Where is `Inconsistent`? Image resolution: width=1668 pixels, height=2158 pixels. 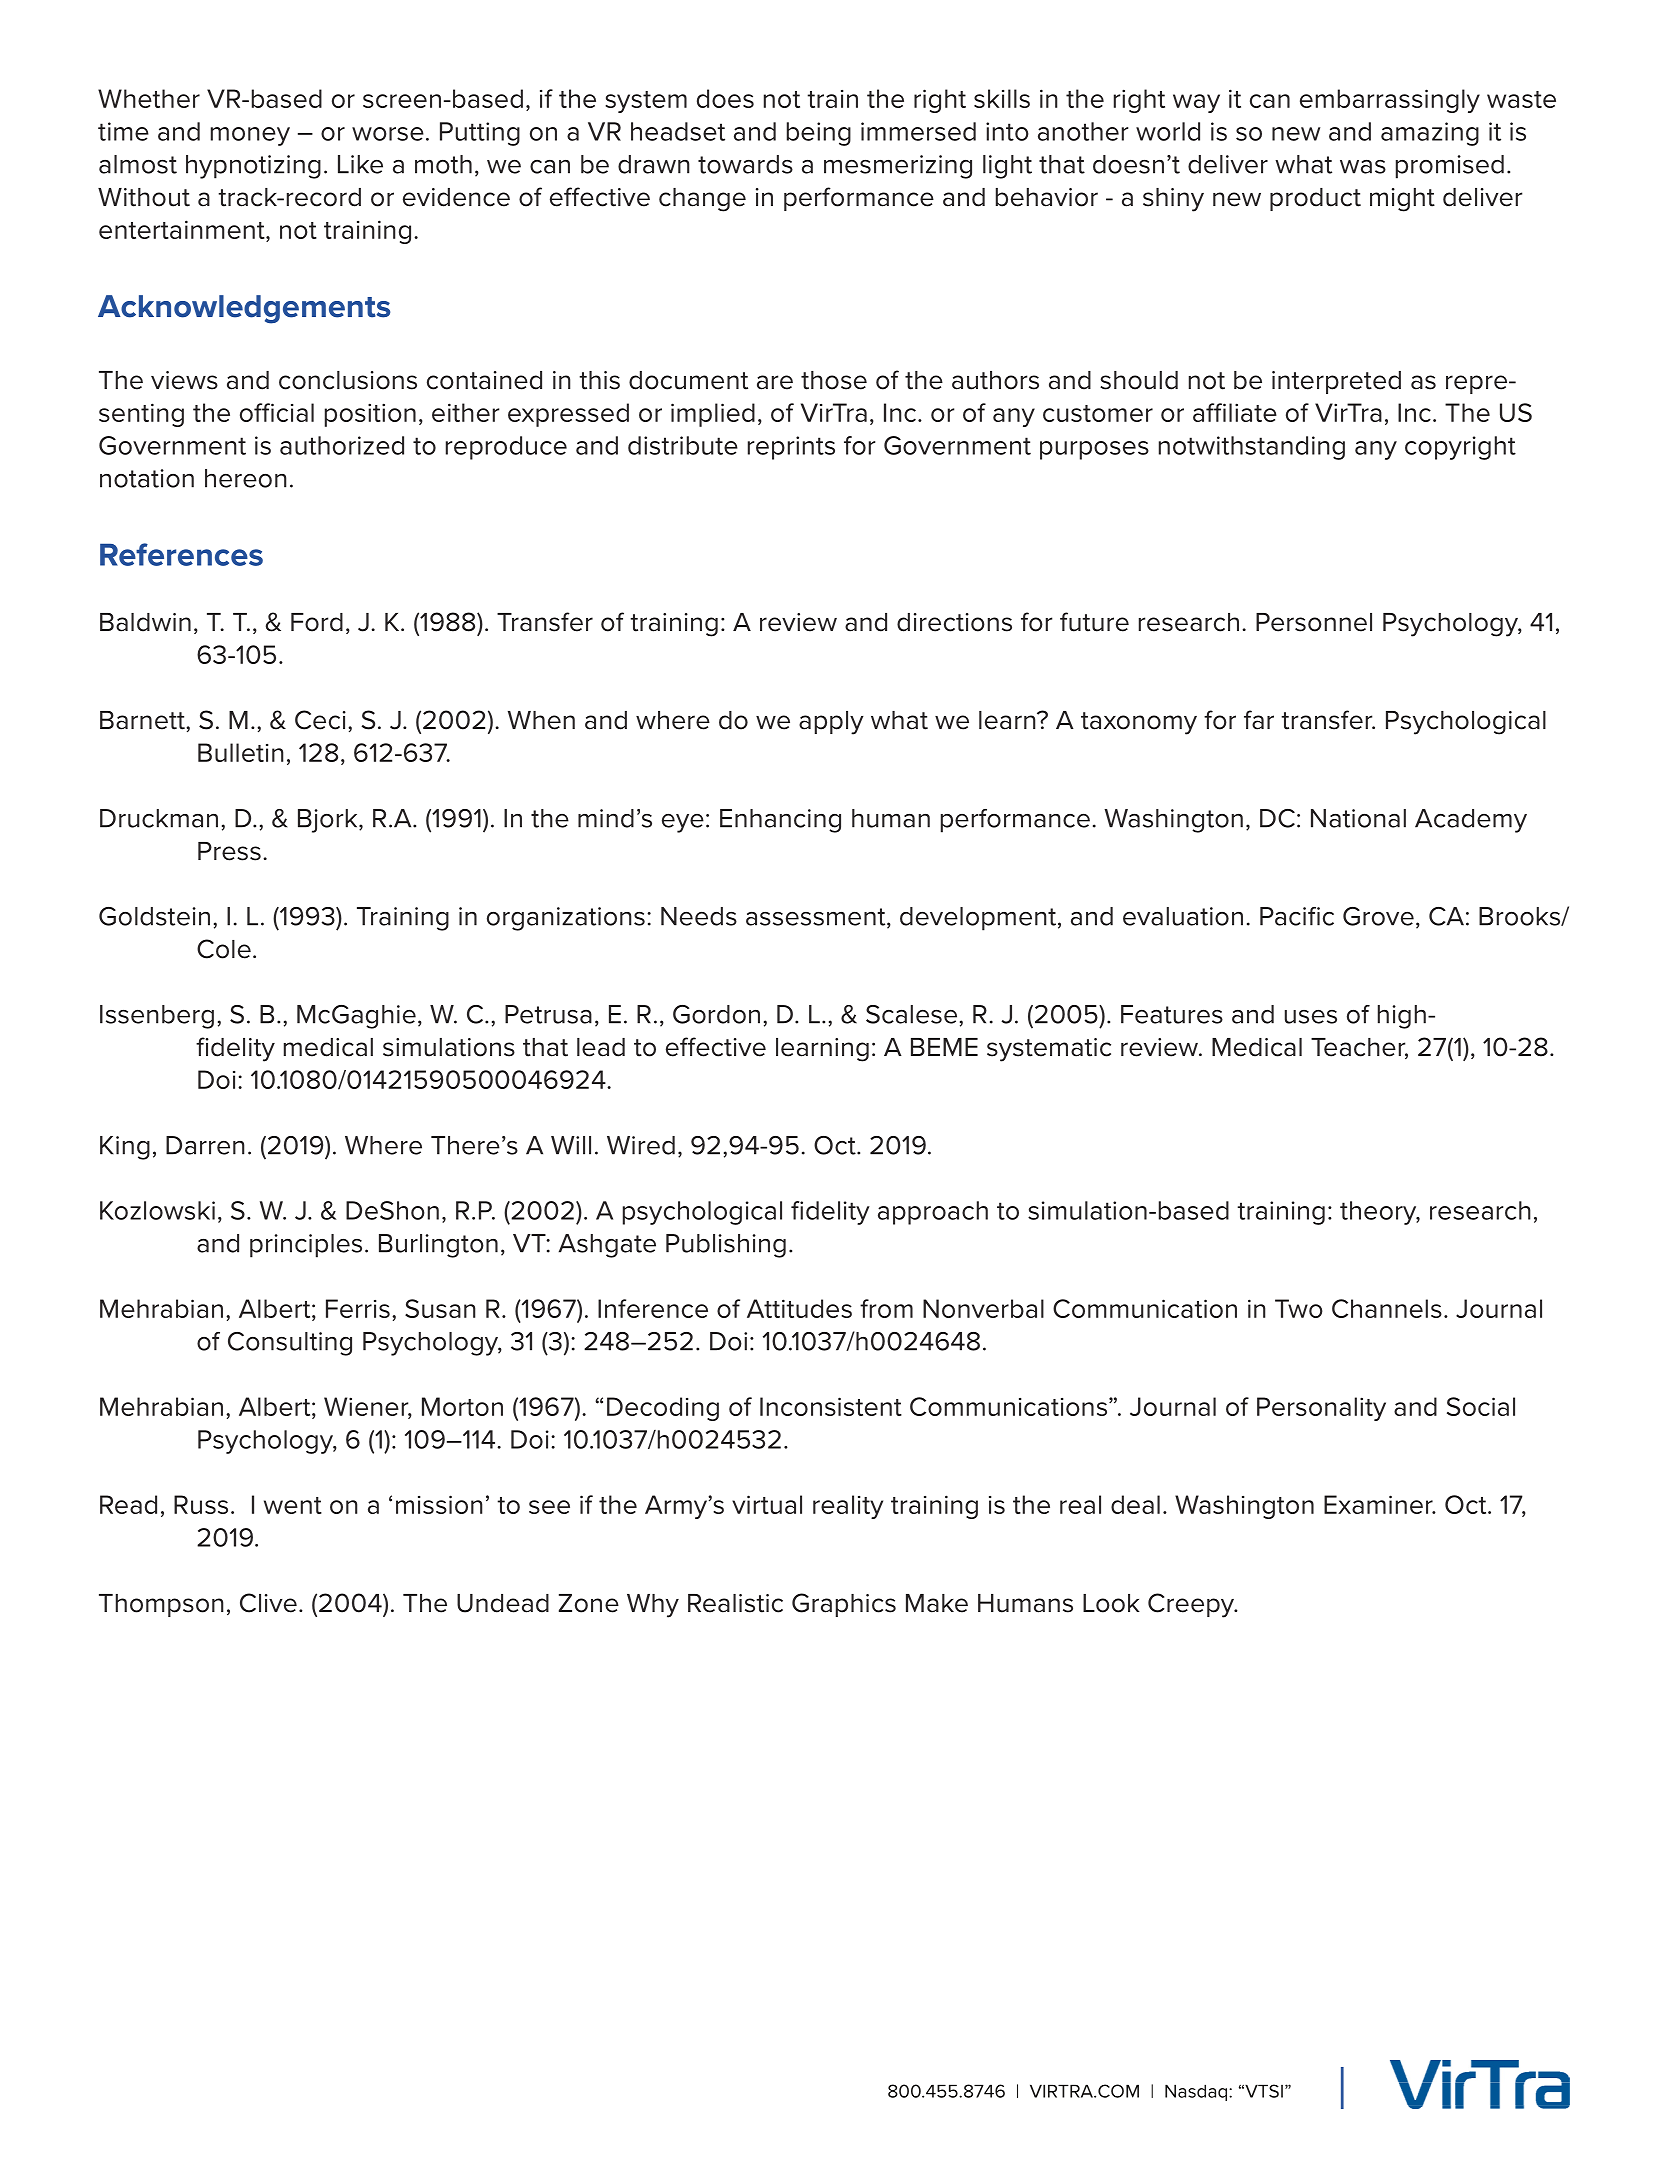 Inconsistent is located at coordinates (831, 1406).
